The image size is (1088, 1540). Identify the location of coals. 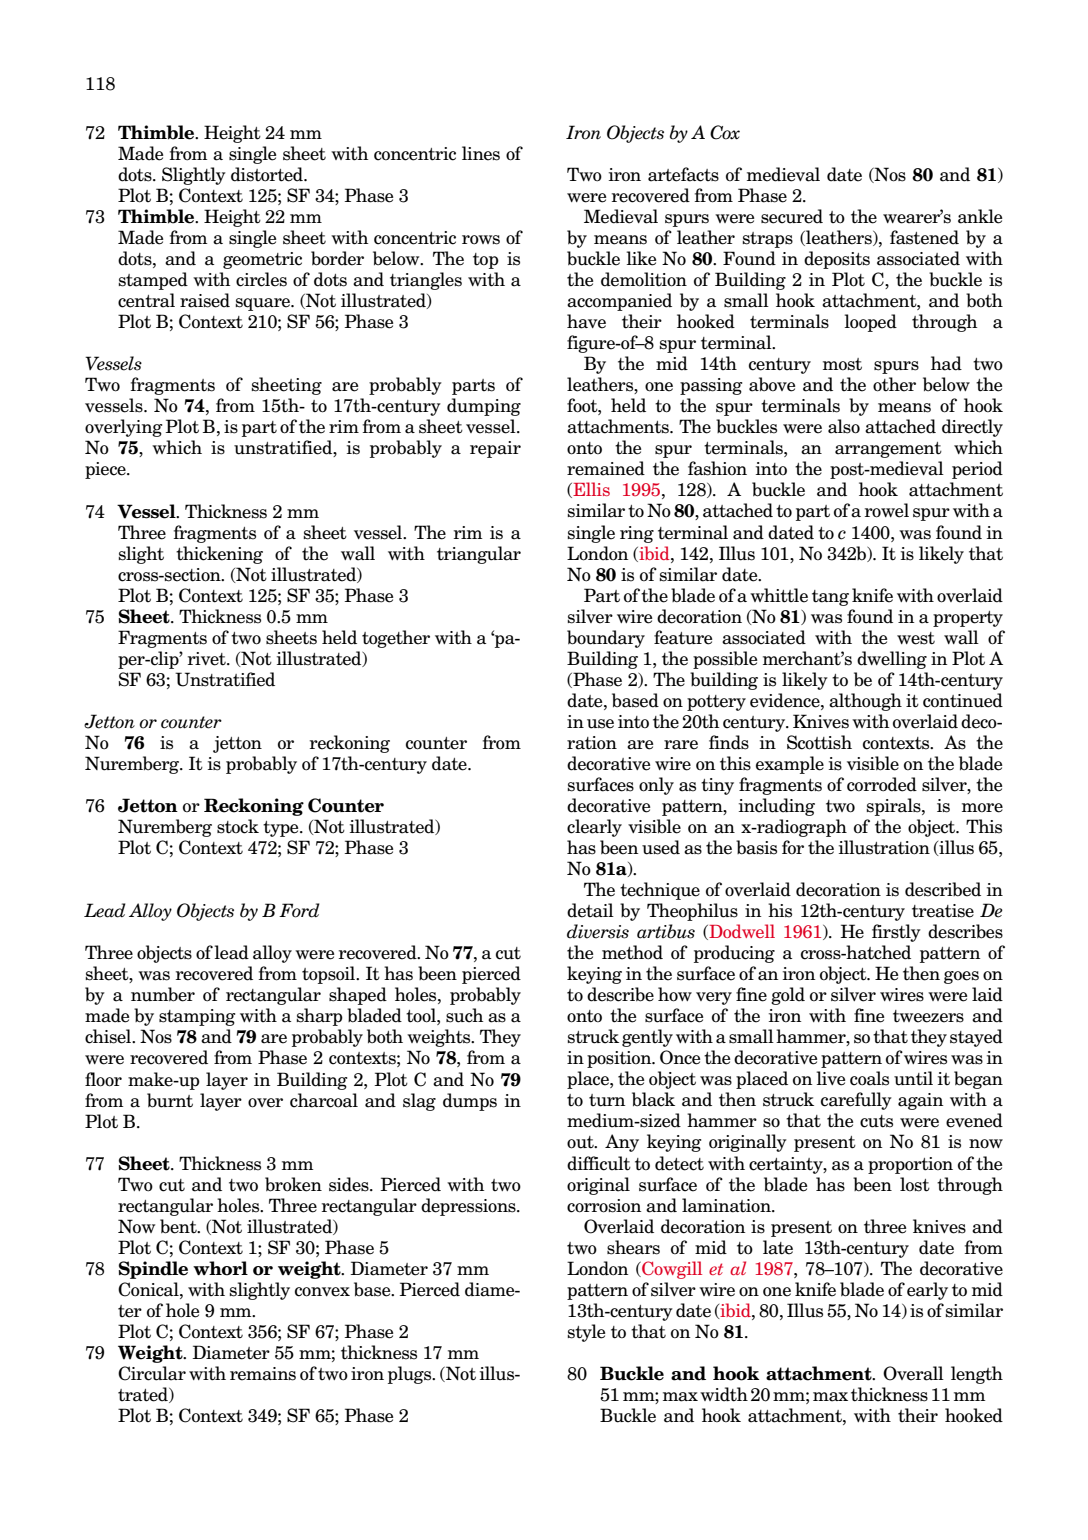
(869, 1078).
